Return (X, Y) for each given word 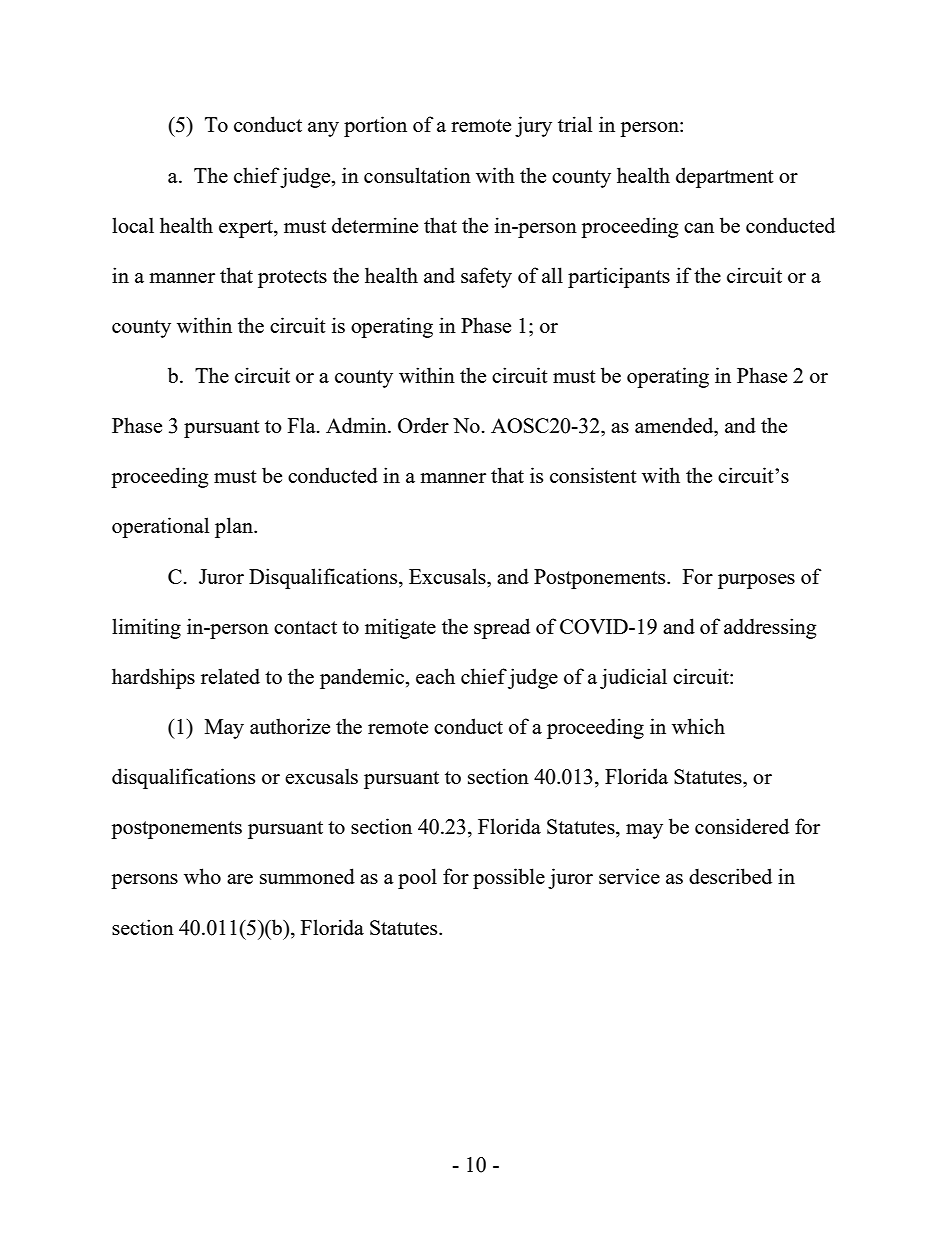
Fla (303, 425)
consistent (593, 475)
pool (417, 878)
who (202, 876)
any (323, 129)
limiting (146, 628)
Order (423, 425)
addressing (770, 628)
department (725, 177)
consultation (417, 175)
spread (502, 628)
